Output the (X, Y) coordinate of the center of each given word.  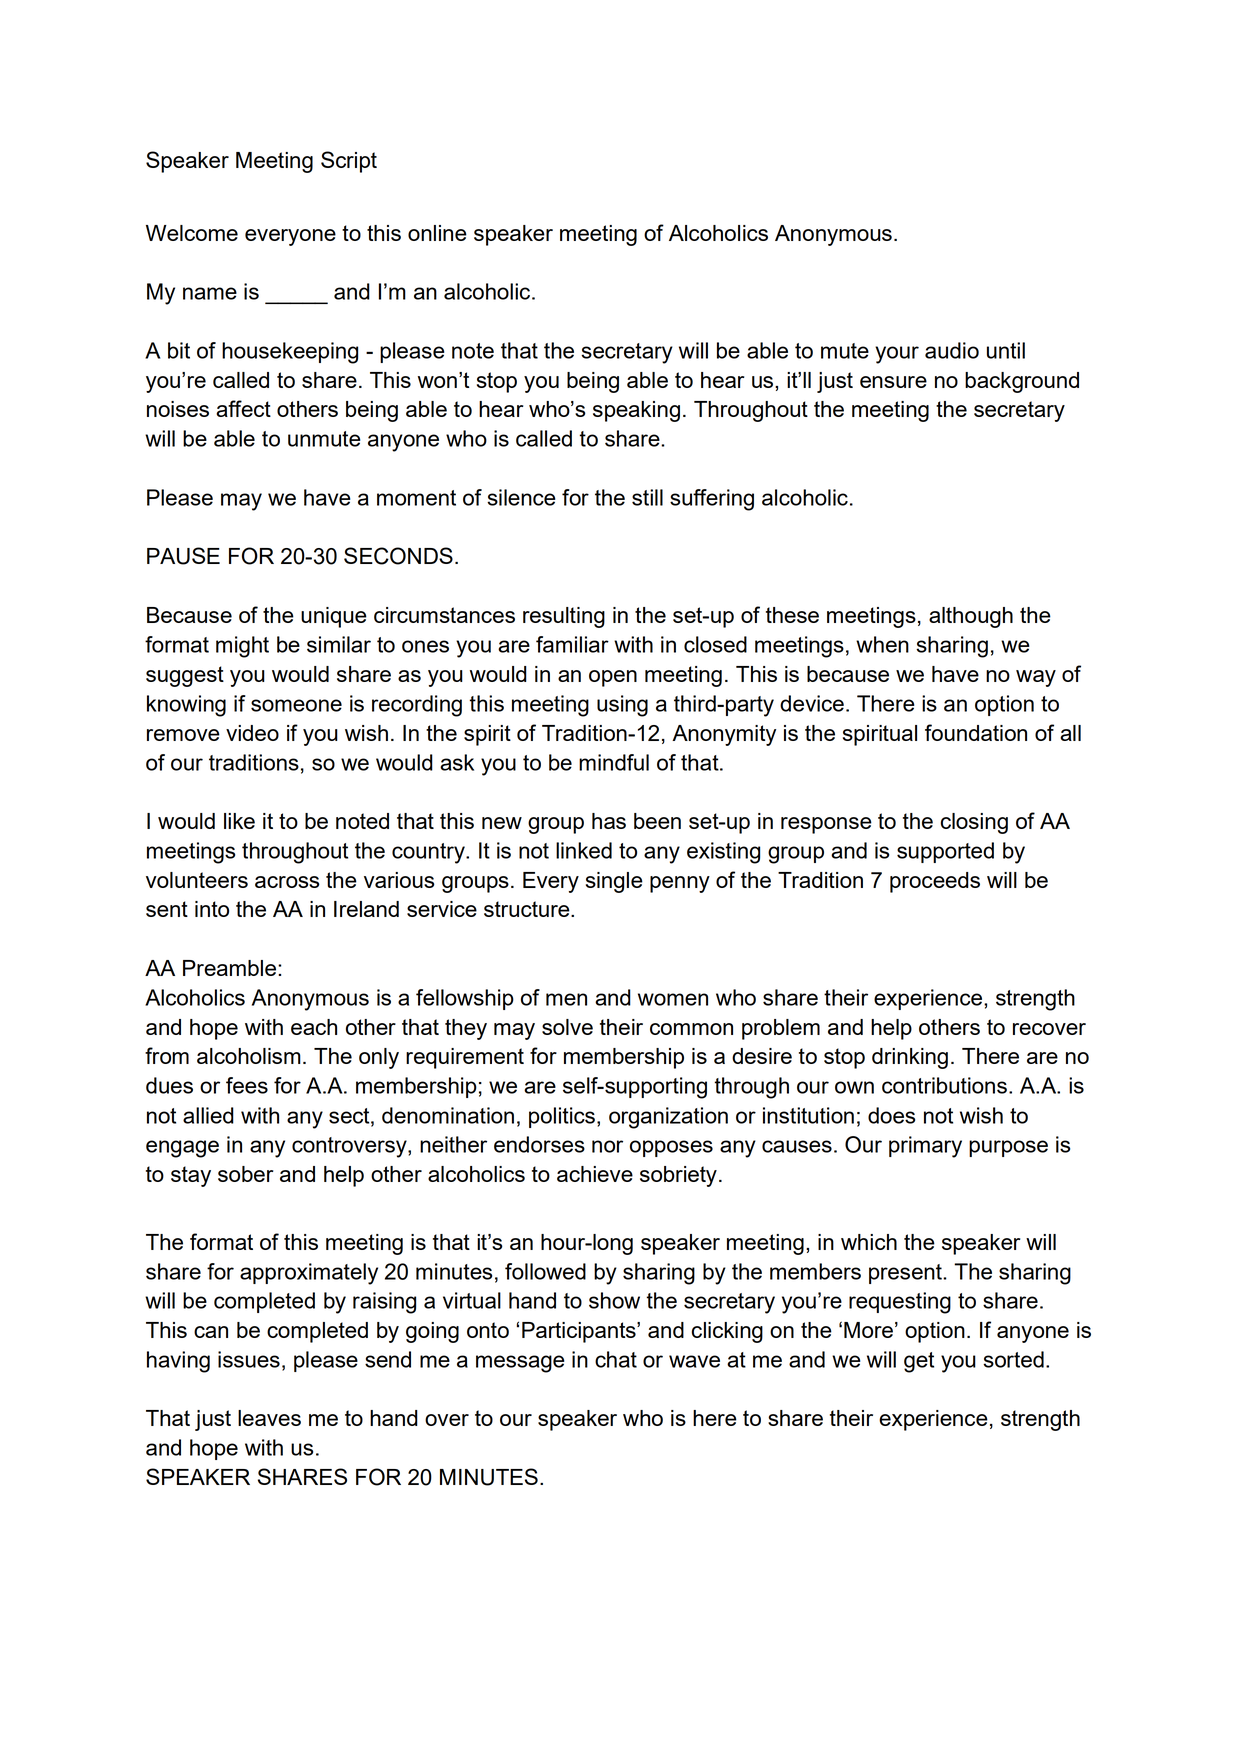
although (971, 617)
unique (334, 617)
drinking (910, 1058)
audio (952, 350)
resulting (564, 617)
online (437, 233)
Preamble (231, 968)
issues (249, 1359)
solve (567, 1027)
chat (616, 1359)
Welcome (192, 233)
